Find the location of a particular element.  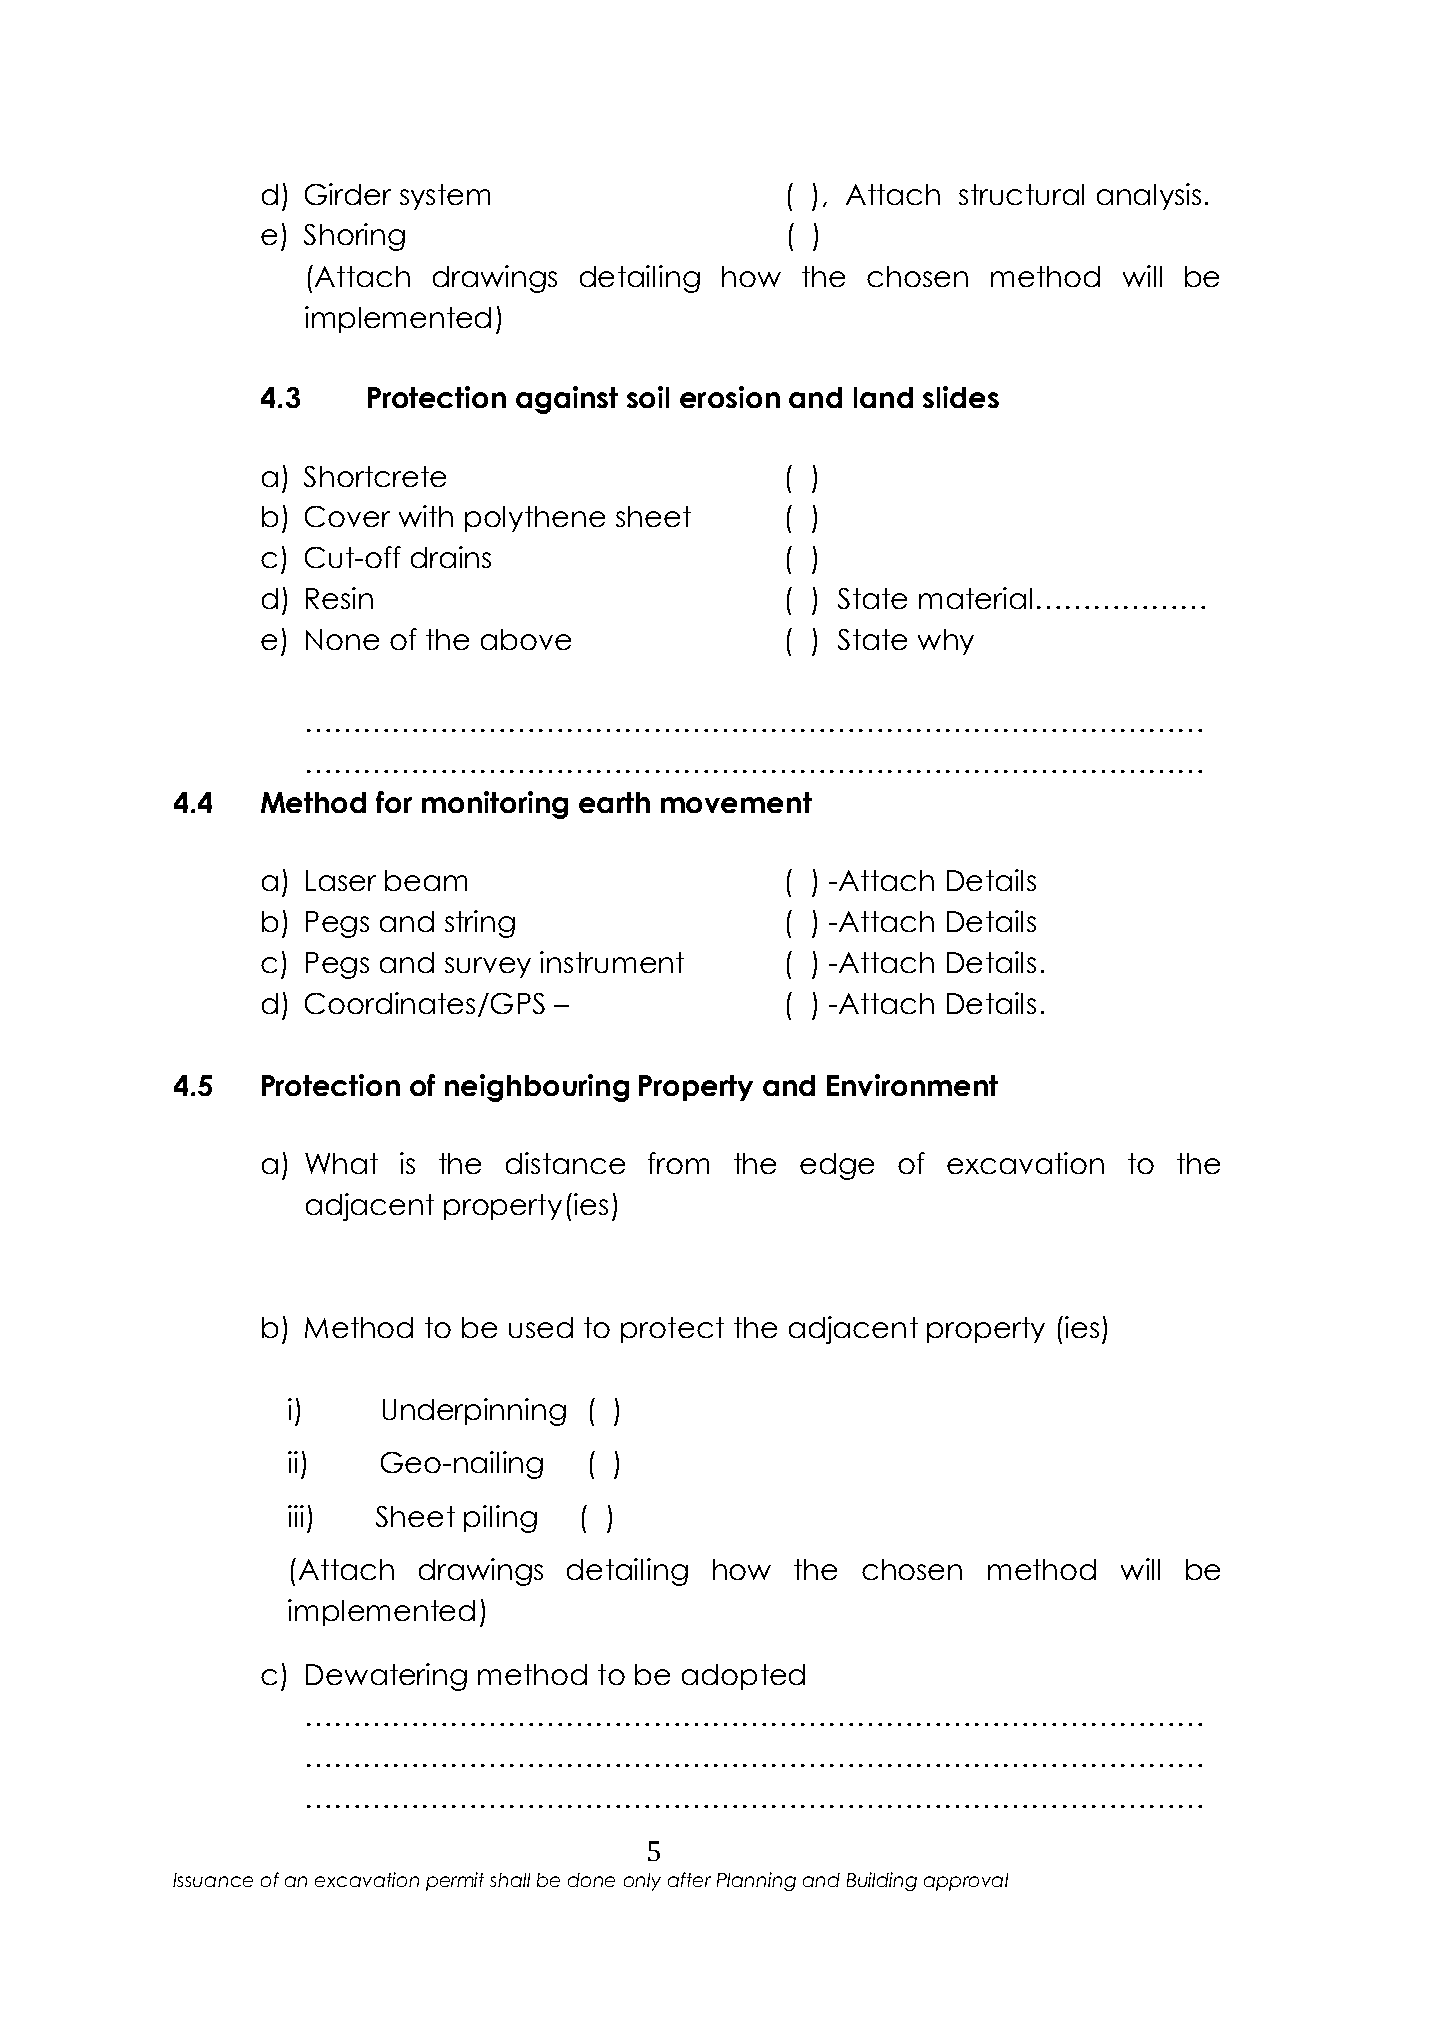

What is located at coordinates (341, 1163).
